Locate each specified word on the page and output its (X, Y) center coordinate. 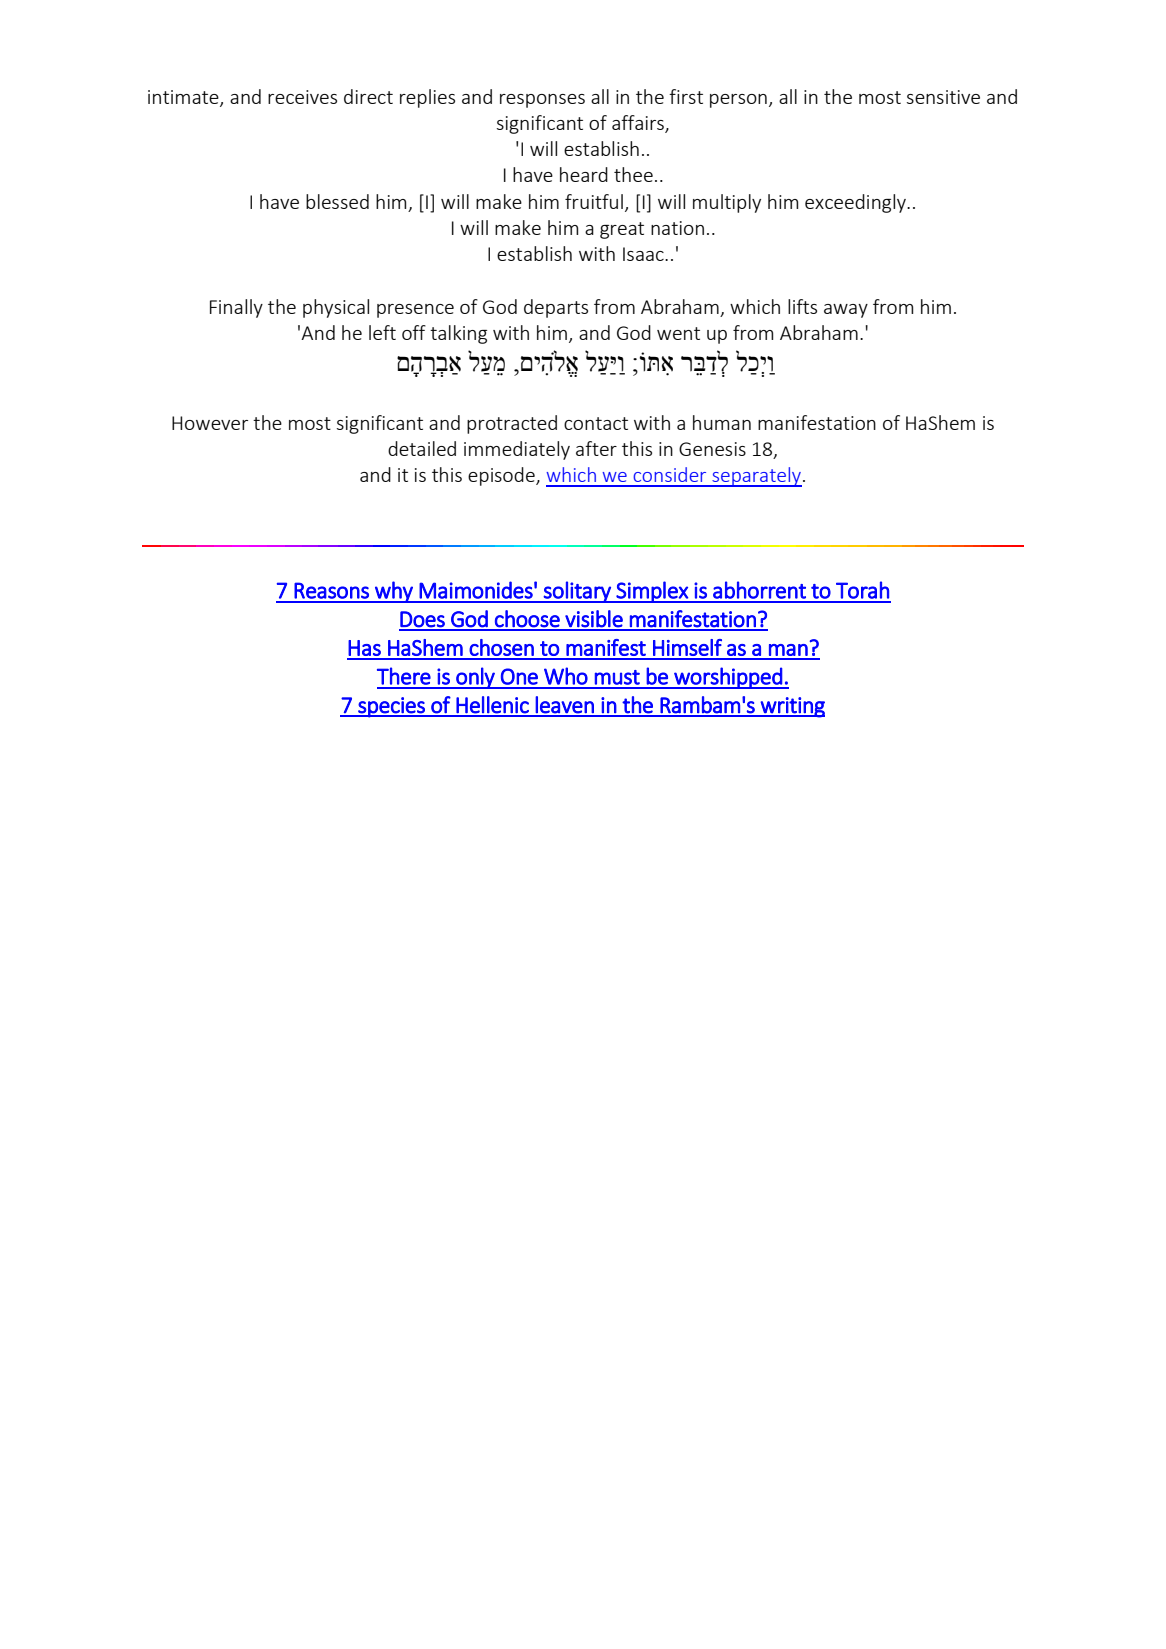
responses (542, 101)
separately (756, 477)
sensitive (943, 97)
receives (302, 97)
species (391, 707)
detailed (422, 448)
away (846, 311)
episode (502, 476)
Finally (236, 308)
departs (556, 308)
